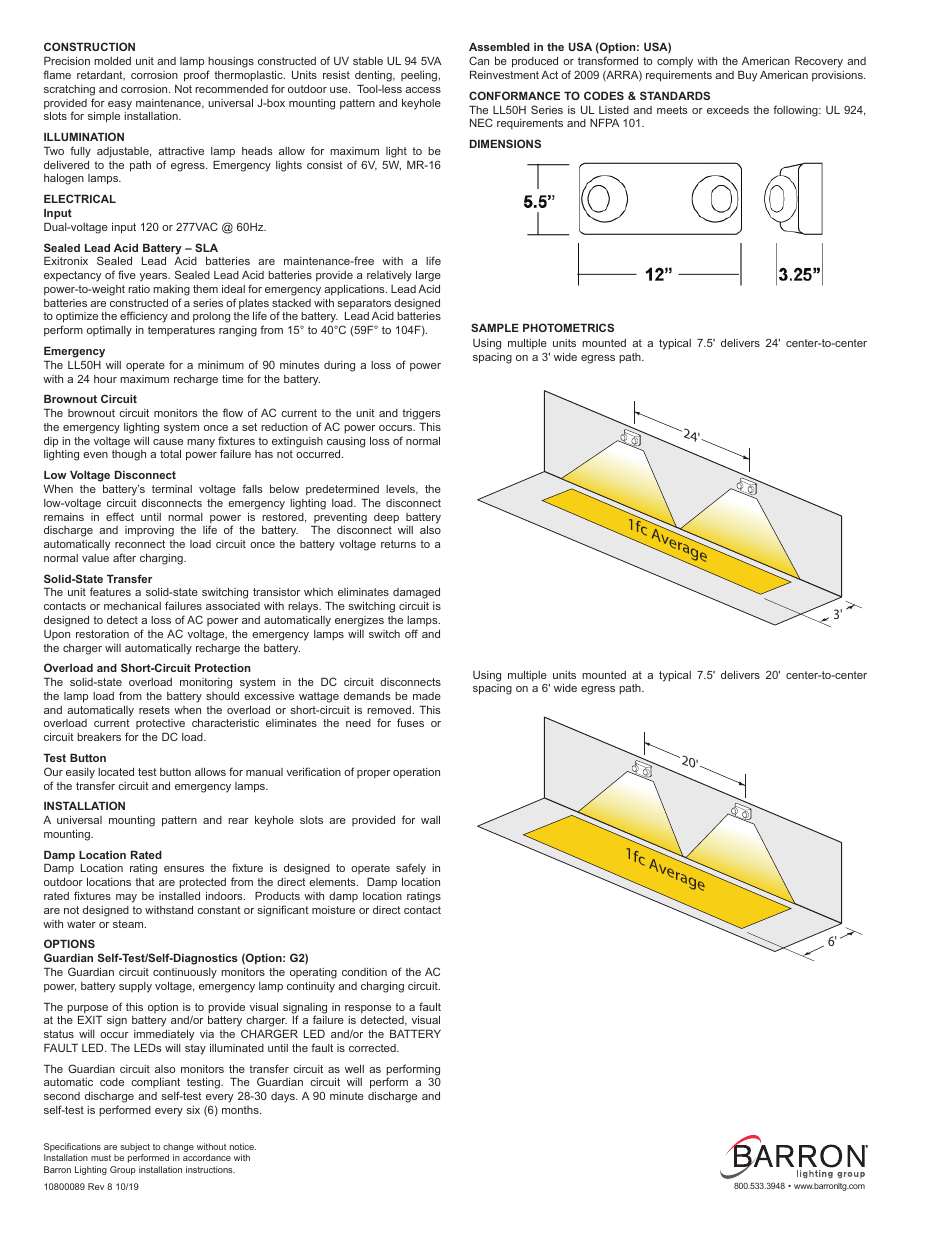 This document has height=1233, width=952. Describe the element at coordinates (421, 416) in the document. I see `triggers` at that location.
